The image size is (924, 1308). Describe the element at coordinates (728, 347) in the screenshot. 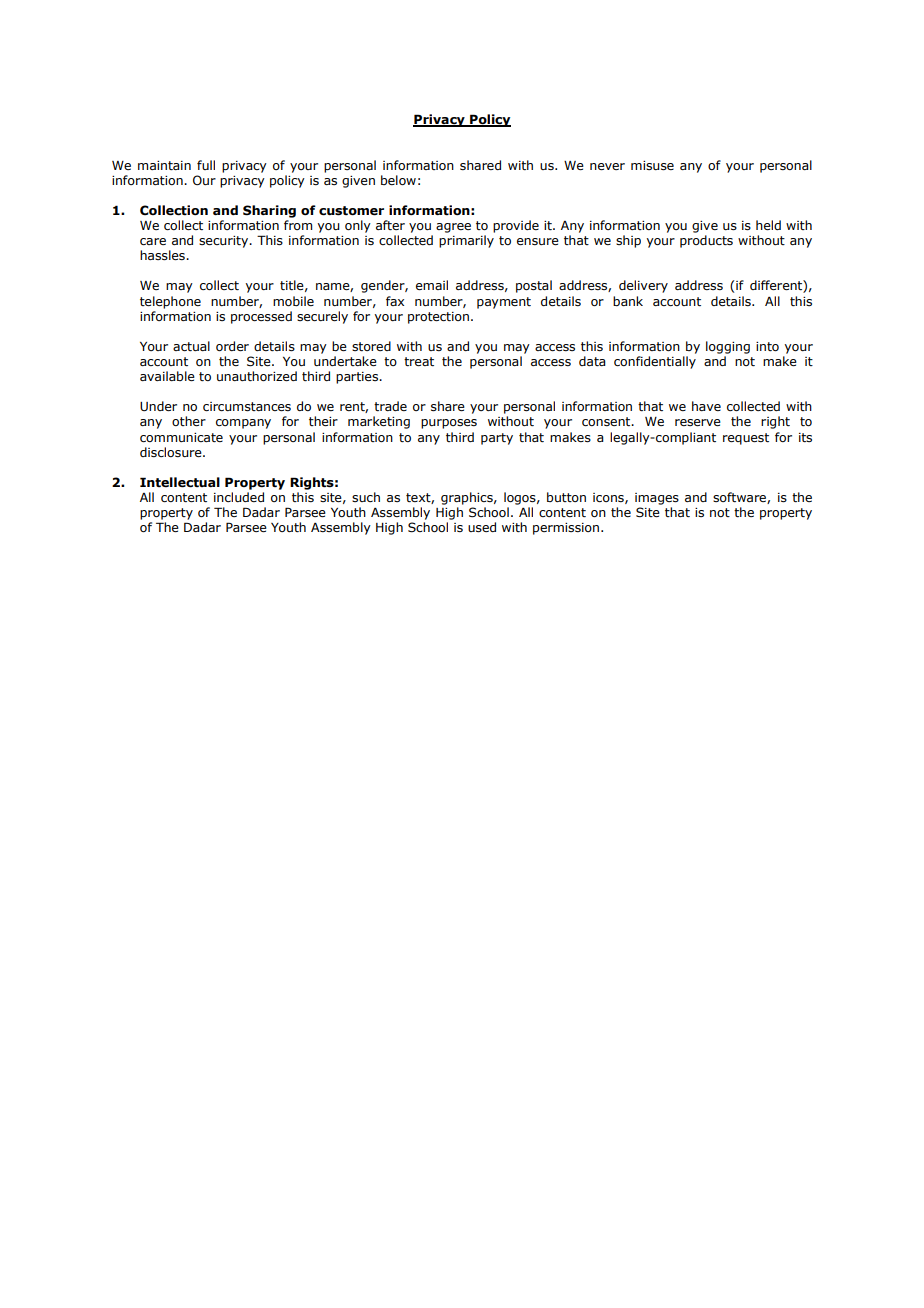

I see `logging` at that location.
